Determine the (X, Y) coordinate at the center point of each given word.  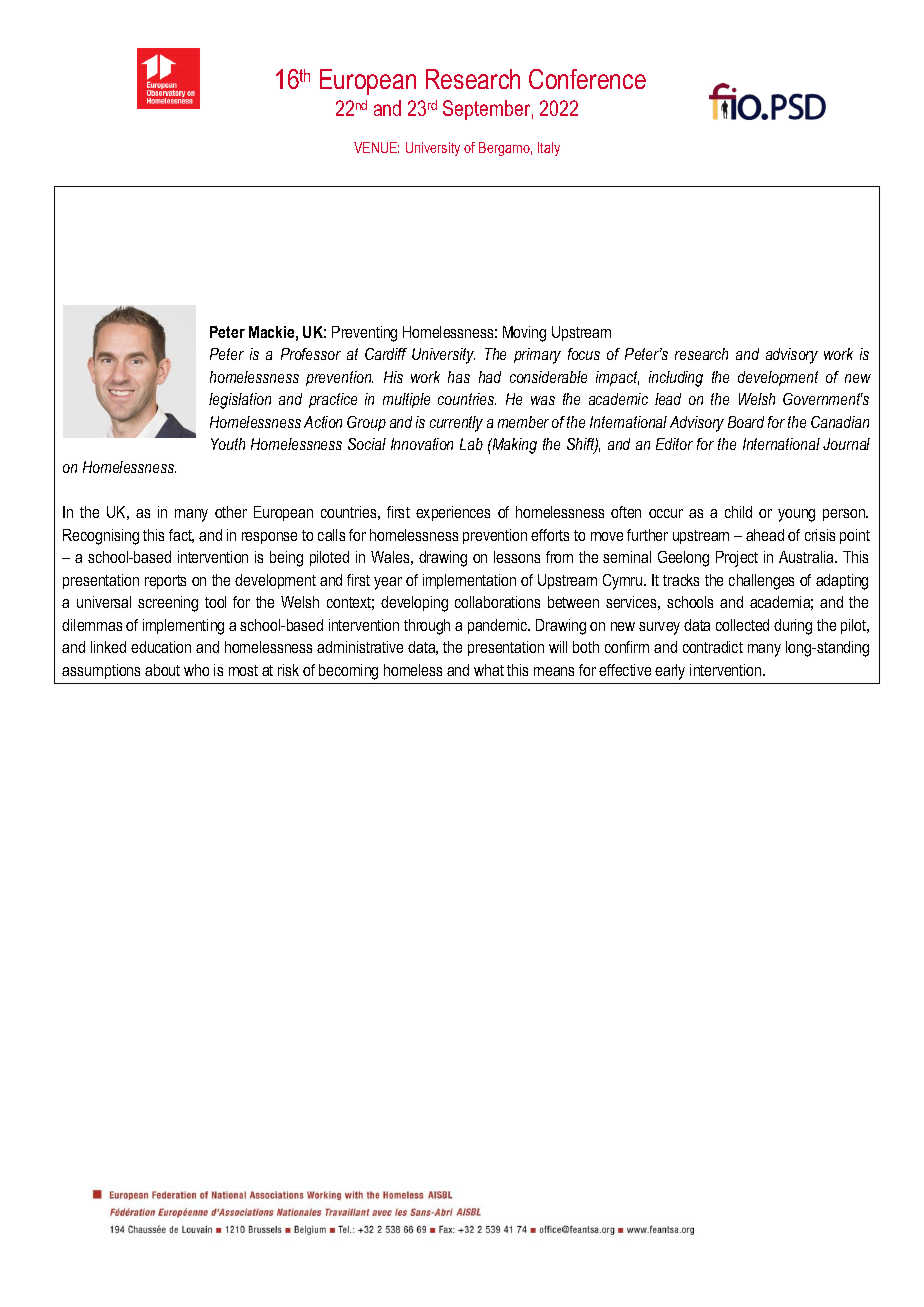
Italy (549, 149)
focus (584, 354)
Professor (311, 354)
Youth (228, 444)
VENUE (376, 147)
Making (513, 446)
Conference (587, 79)
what (489, 670)
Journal (846, 444)
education (161, 647)
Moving (524, 334)
